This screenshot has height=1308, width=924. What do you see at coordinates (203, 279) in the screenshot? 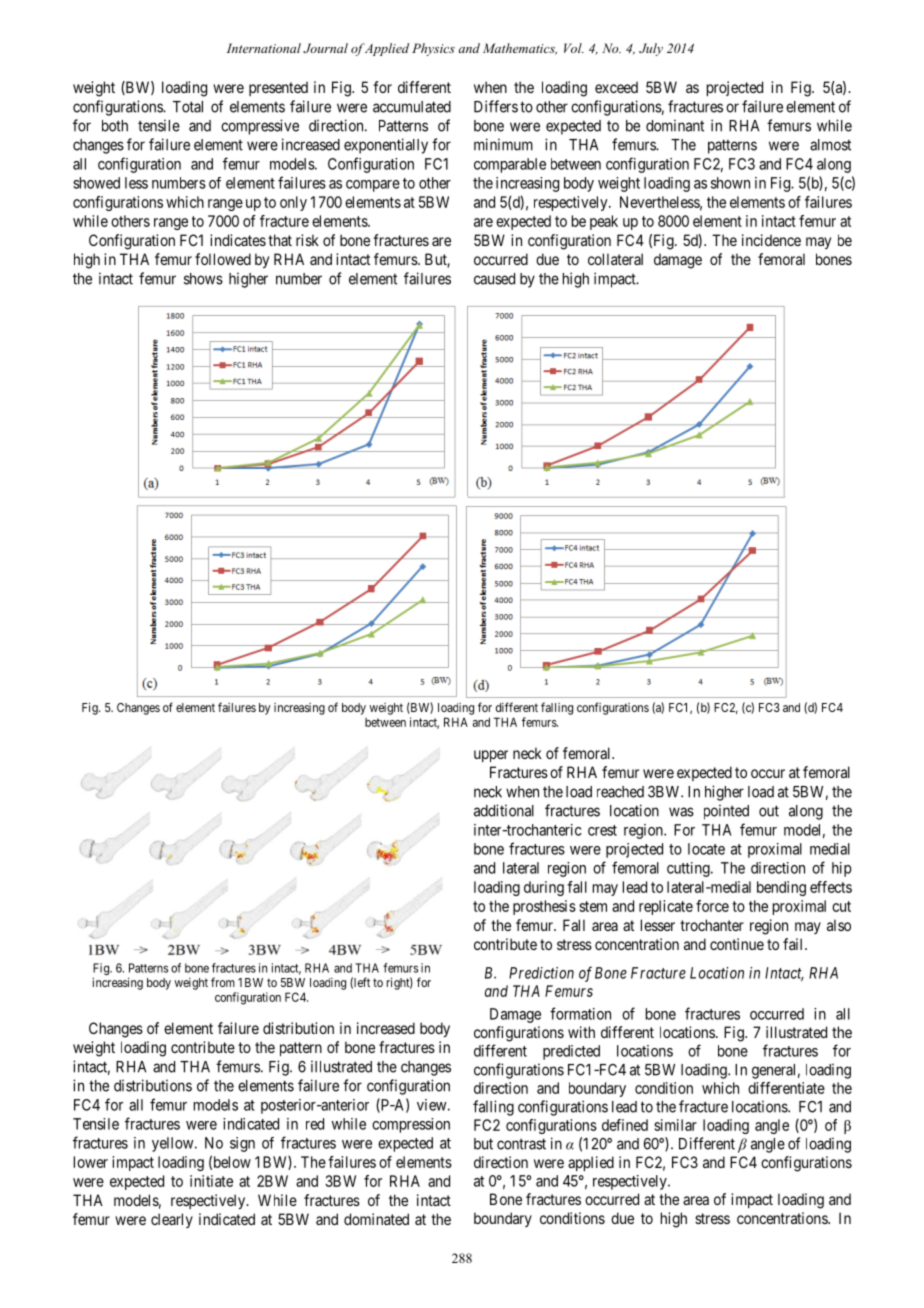
I see `shows` at bounding box center [203, 279].
